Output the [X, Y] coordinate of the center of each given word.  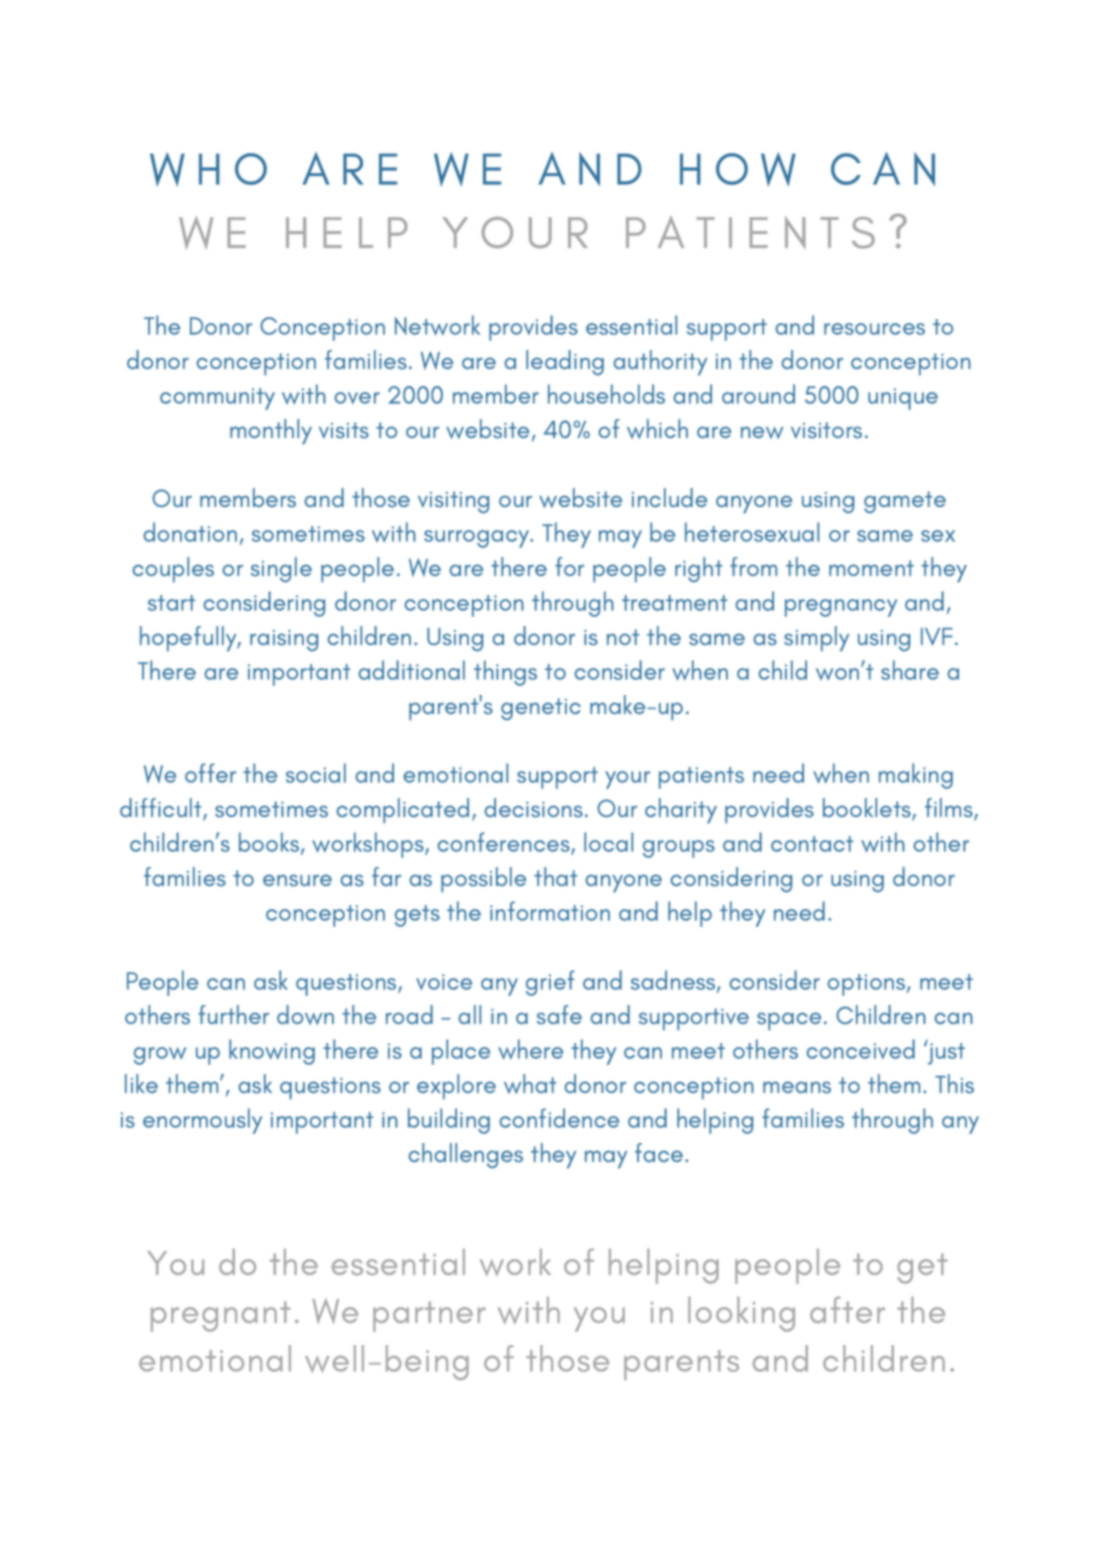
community [217, 399]
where [530, 1049]
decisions [533, 808]
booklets [868, 809]
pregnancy [841, 608]
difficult [162, 809]
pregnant [221, 1316]
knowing [272, 1052]
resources [874, 329]
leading [565, 362]
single [281, 569]
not [623, 637]
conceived [861, 1049]
